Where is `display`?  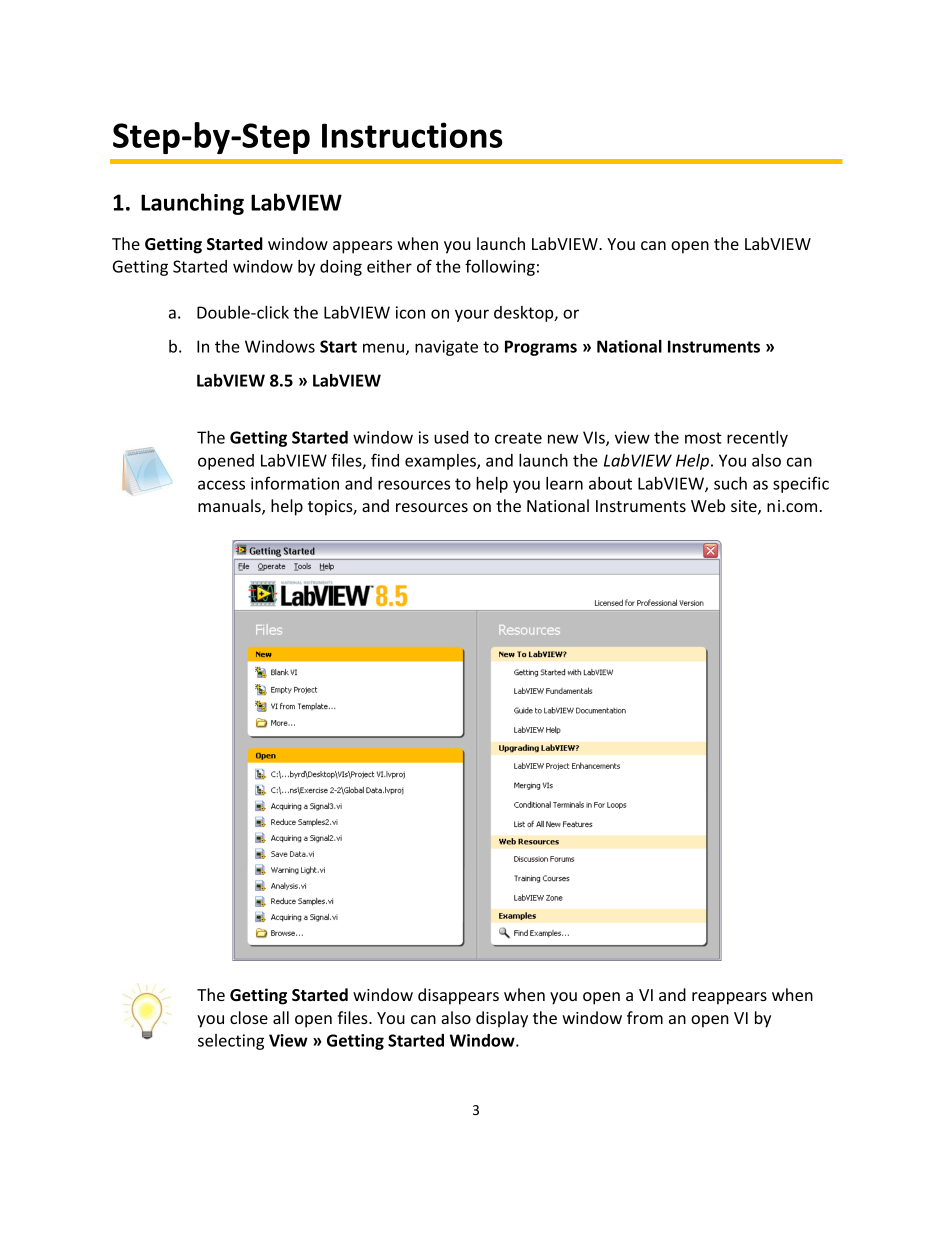
display is located at coordinates (502, 1019).
